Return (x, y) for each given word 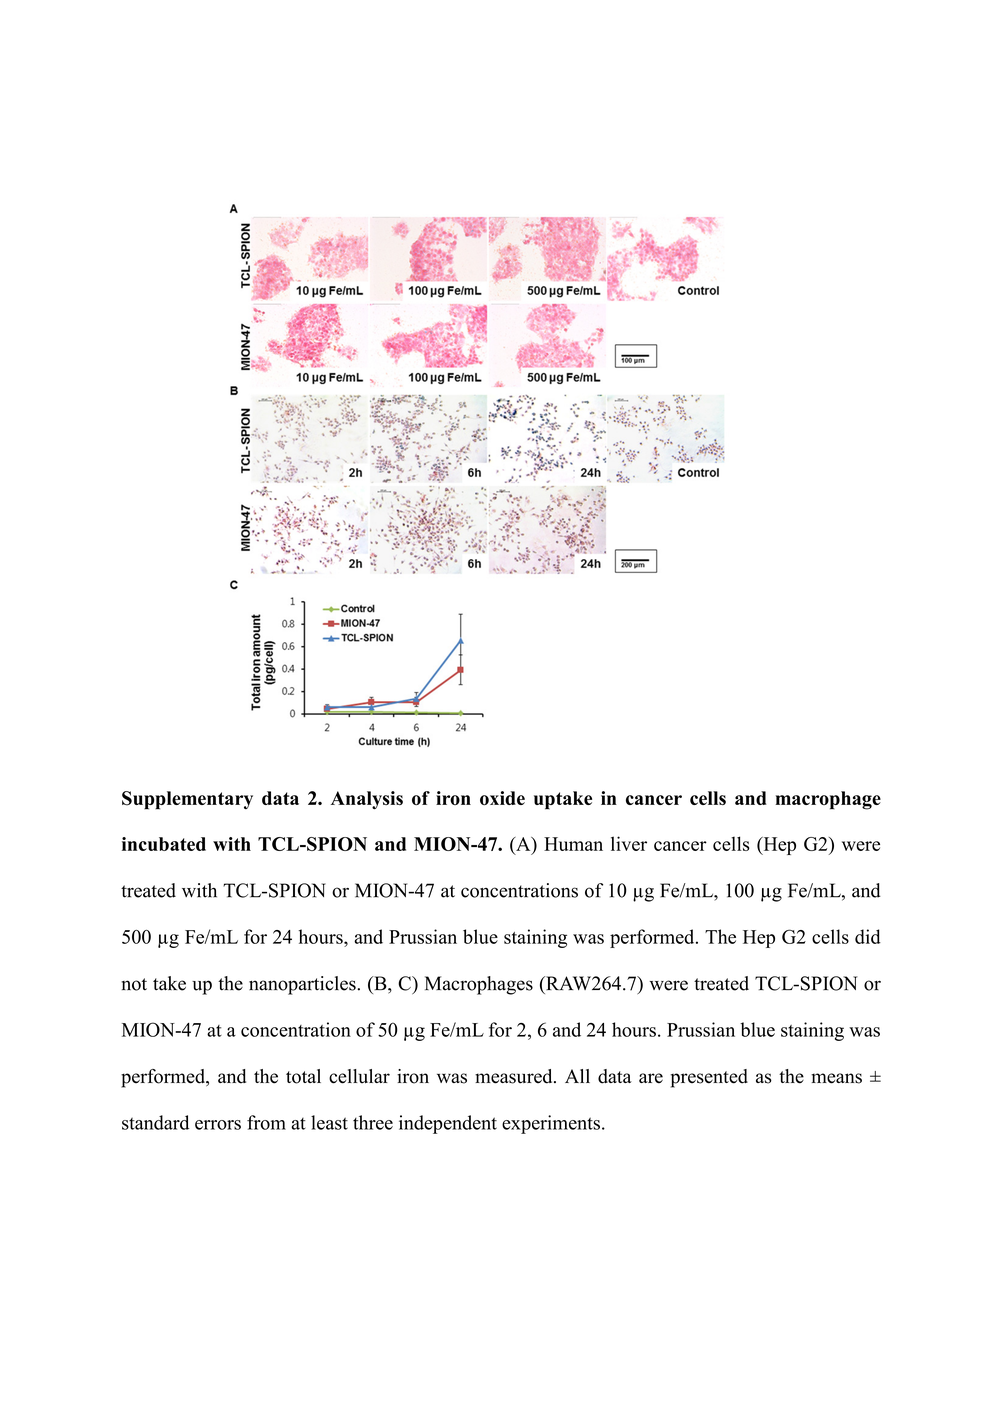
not (134, 984)
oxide (502, 798)
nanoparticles (303, 985)
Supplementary (187, 800)
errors (218, 1125)
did (868, 936)
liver (629, 843)
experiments (551, 1124)
